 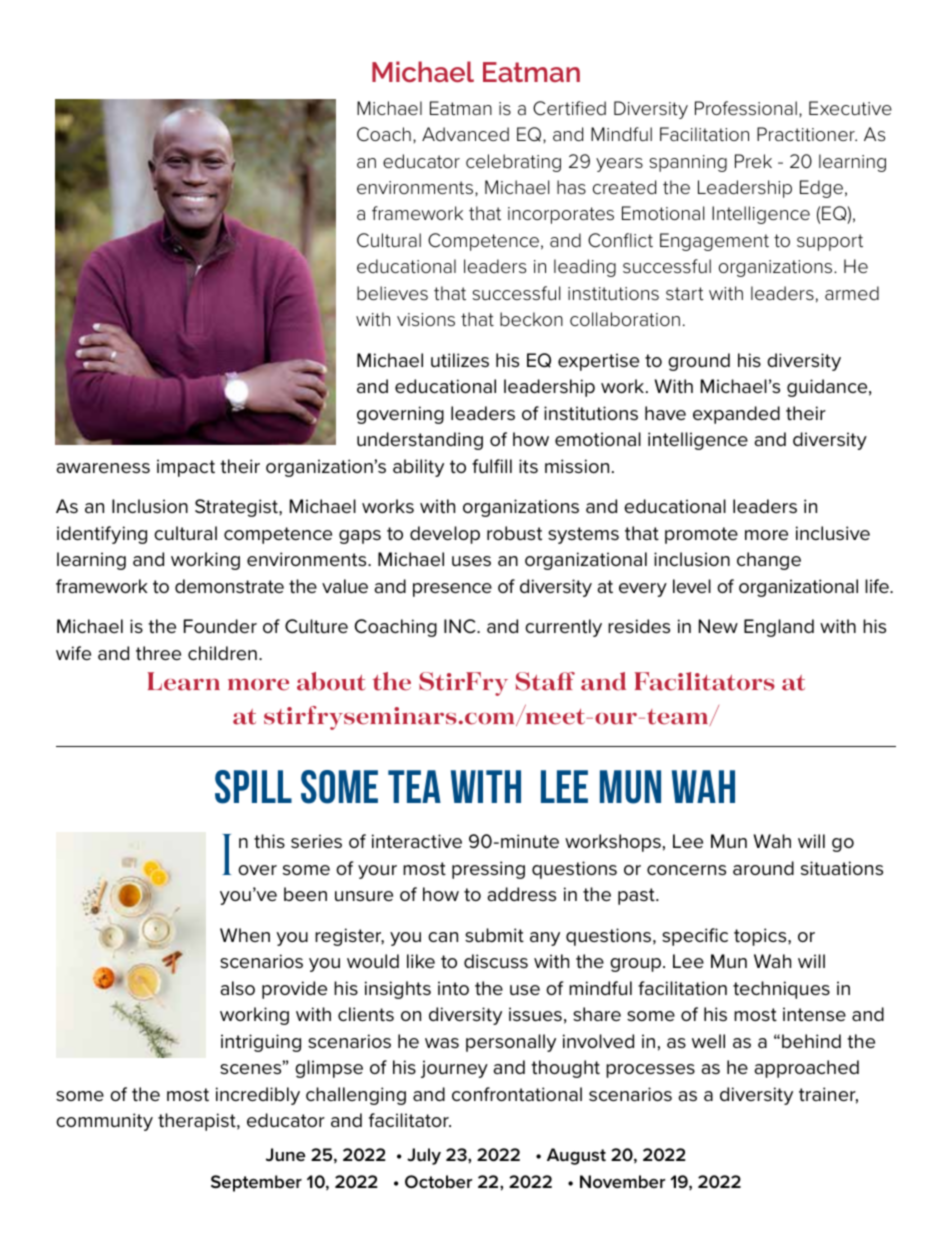 I want to click on England, so click(x=779, y=628).
